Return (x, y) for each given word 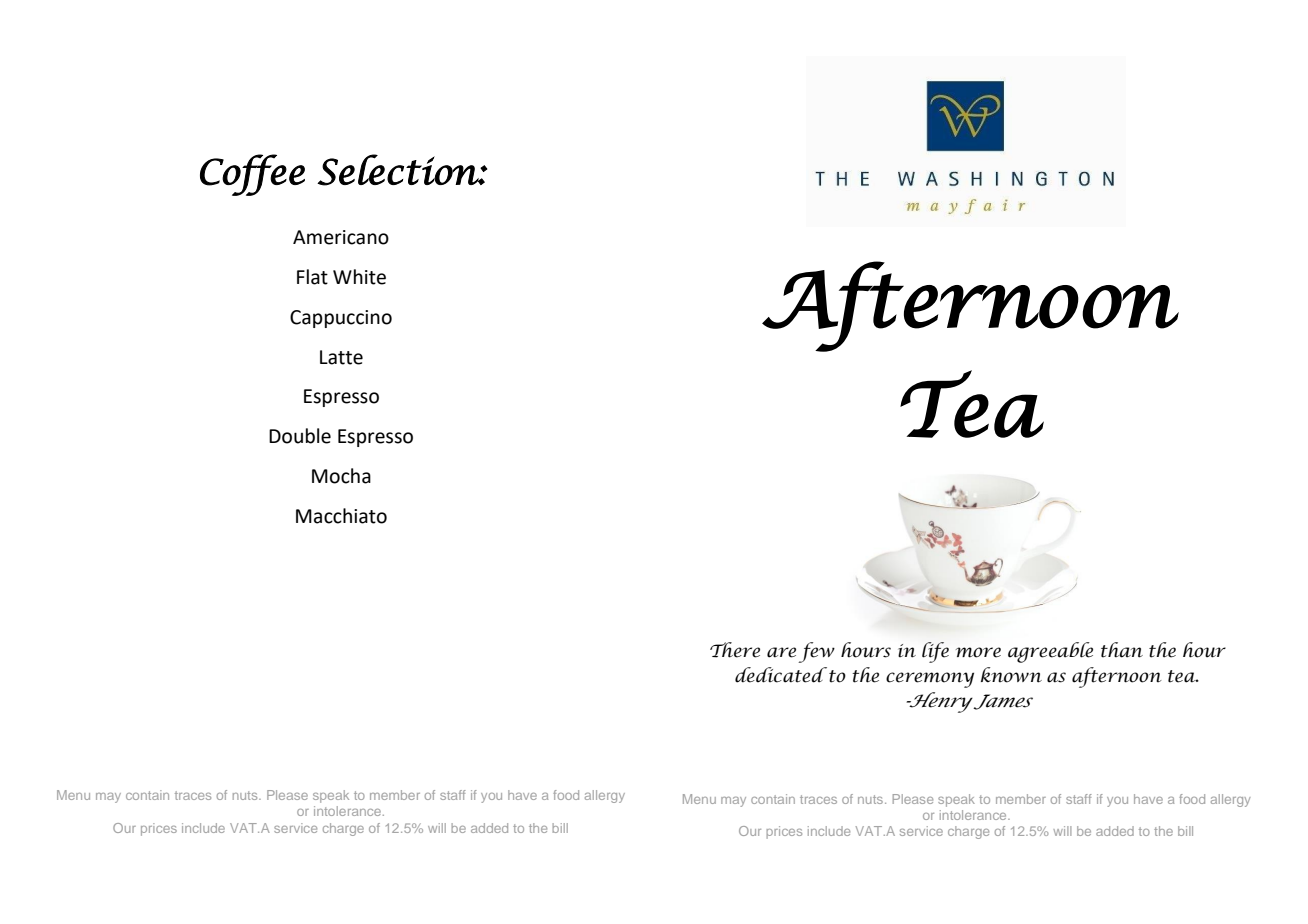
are (781, 652)
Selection (398, 170)
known (1011, 675)
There (735, 650)
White (359, 277)
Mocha (341, 476)
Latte (341, 357)
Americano (341, 237)
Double (300, 436)
